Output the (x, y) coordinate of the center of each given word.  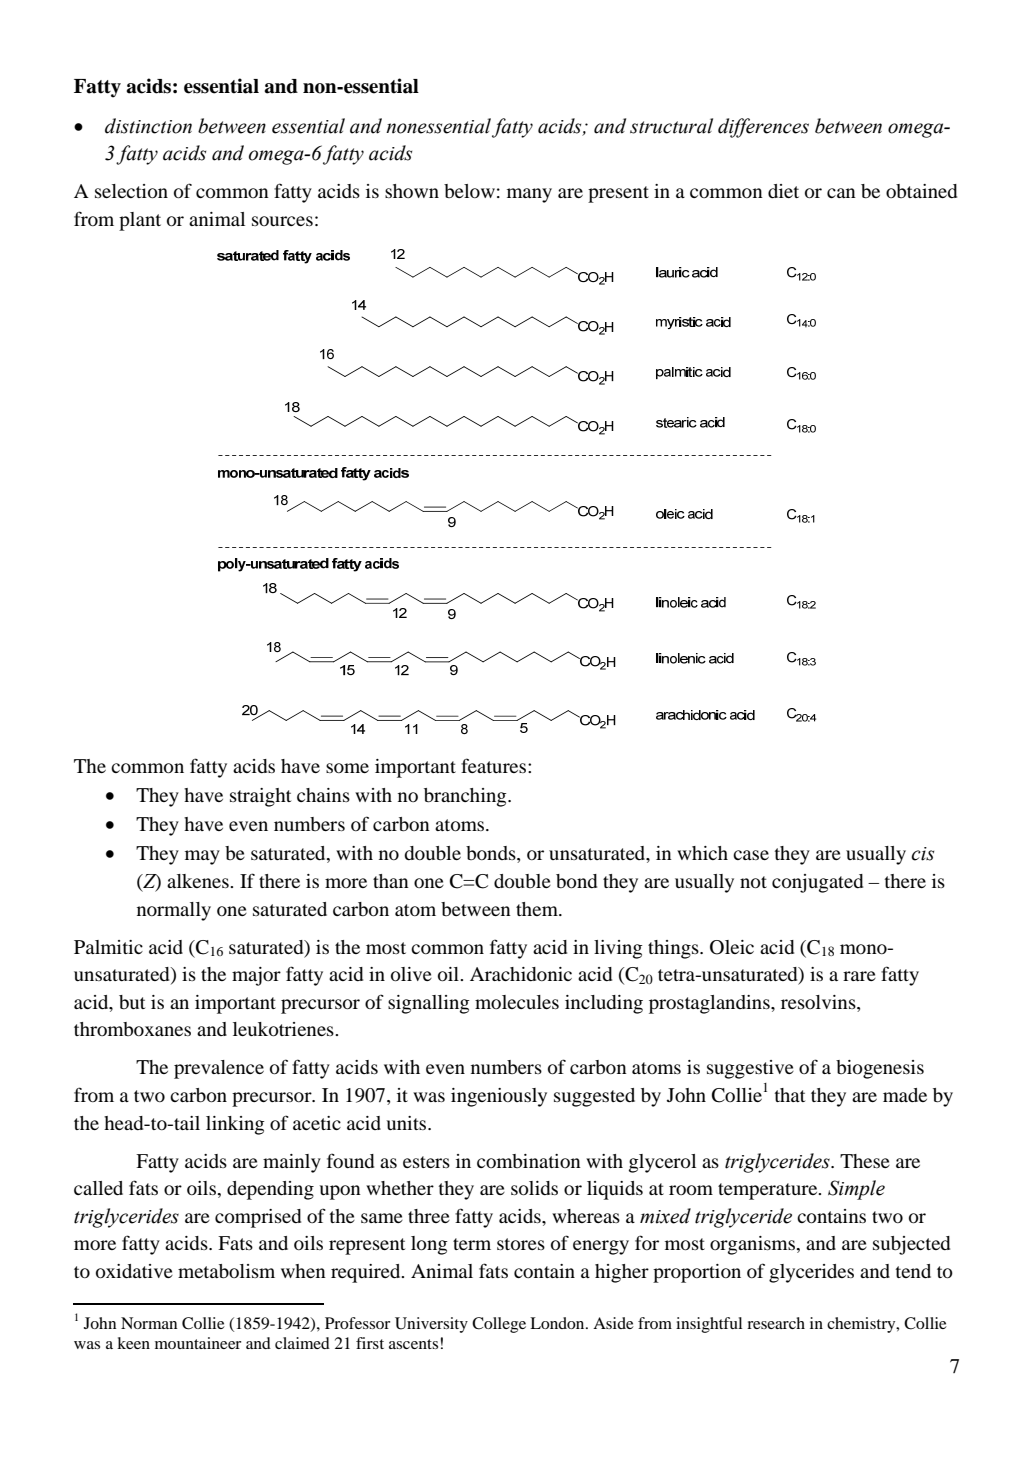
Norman (149, 1323)
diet (783, 191)
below (469, 191)
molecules (517, 1002)
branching (466, 797)
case (751, 855)
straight (260, 797)
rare (859, 976)
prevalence (219, 1069)
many (529, 195)
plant (140, 221)
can (841, 193)
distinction (148, 126)
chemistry (862, 1325)
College (499, 1325)
